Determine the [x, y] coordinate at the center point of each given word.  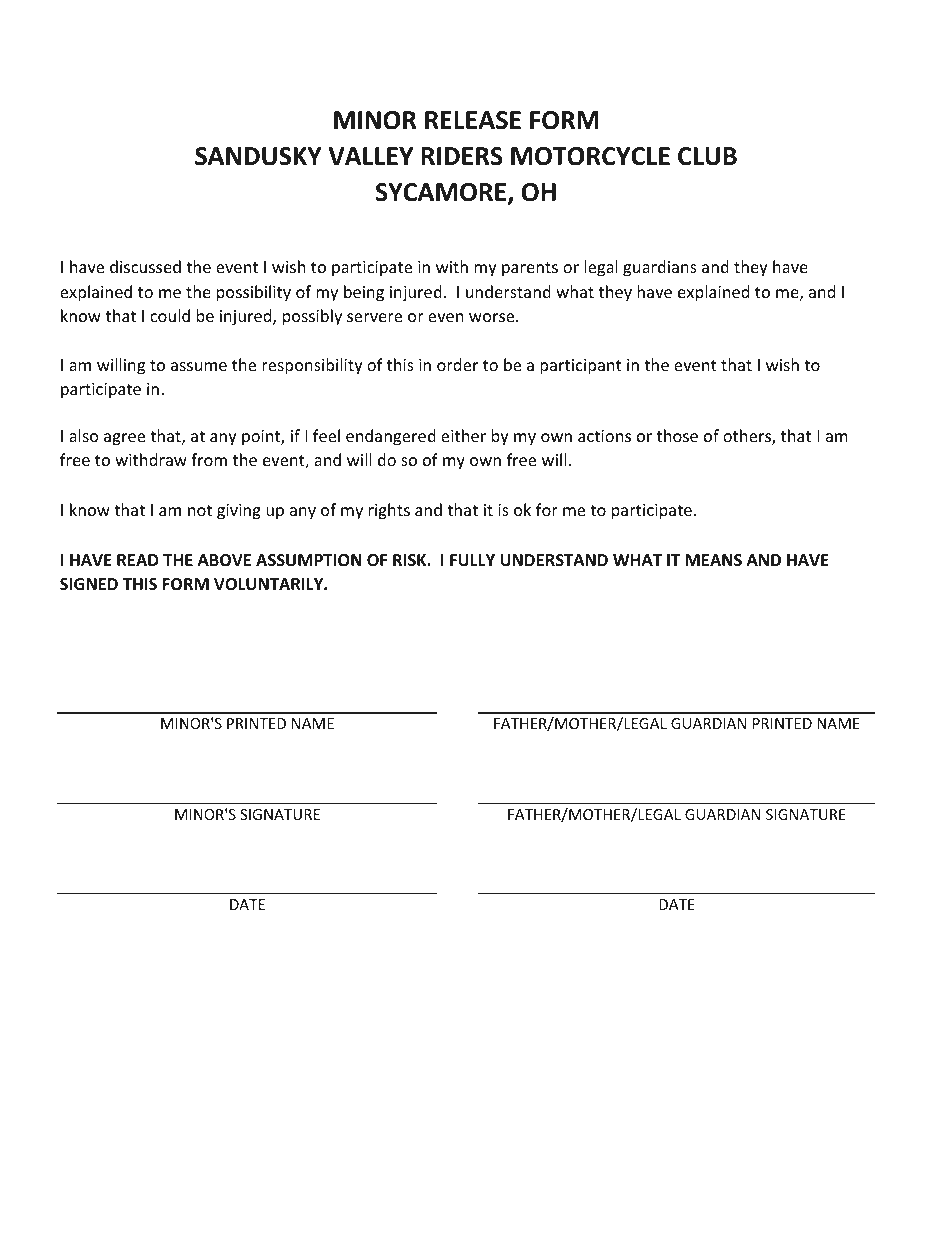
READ [138, 560]
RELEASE [473, 120]
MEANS [713, 560]
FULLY [472, 560]
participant [581, 367]
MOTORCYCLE [590, 156]
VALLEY [370, 156]
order [457, 364]
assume [199, 366]
